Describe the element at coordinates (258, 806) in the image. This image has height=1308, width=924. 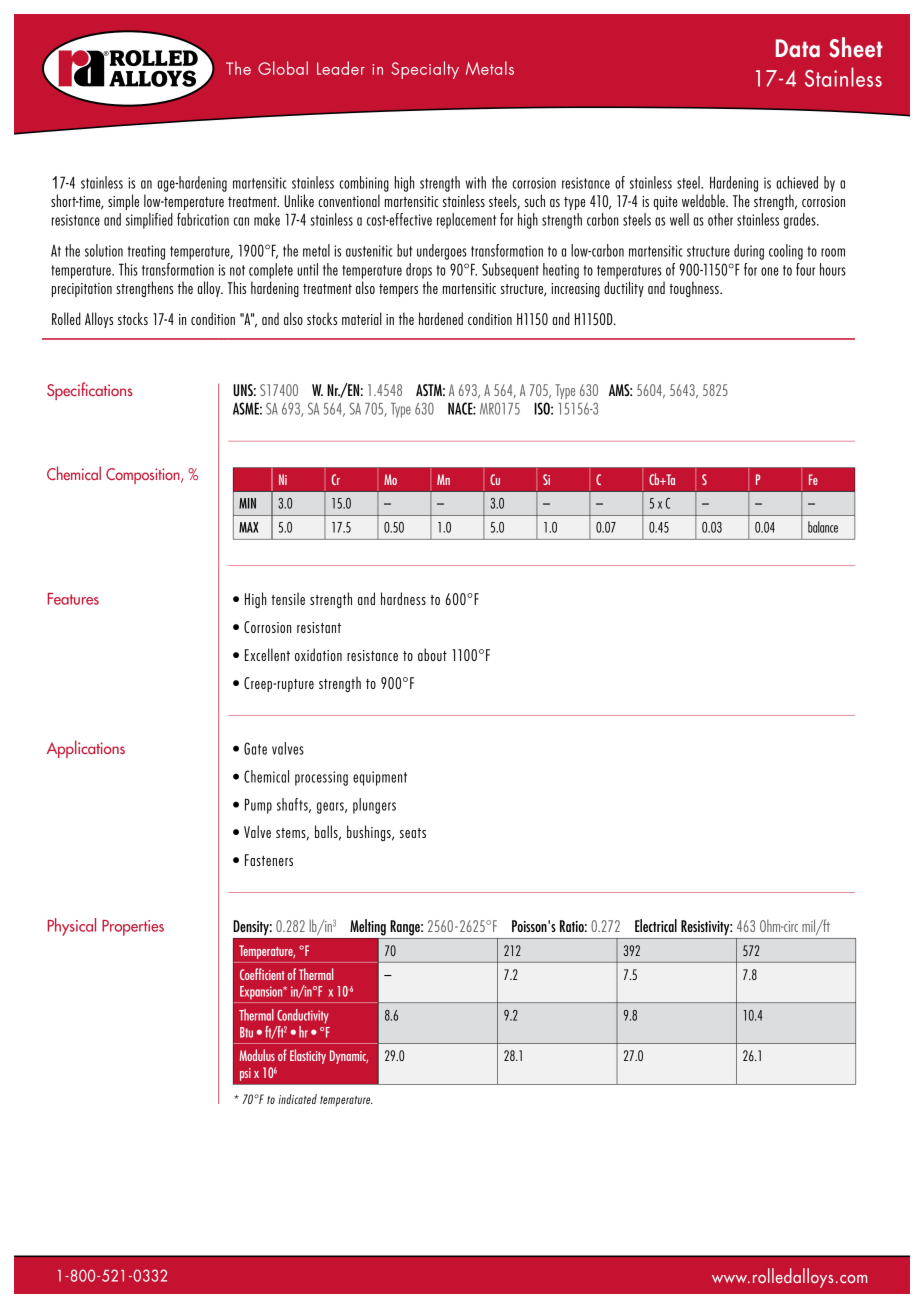
I see `Pump` at that location.
